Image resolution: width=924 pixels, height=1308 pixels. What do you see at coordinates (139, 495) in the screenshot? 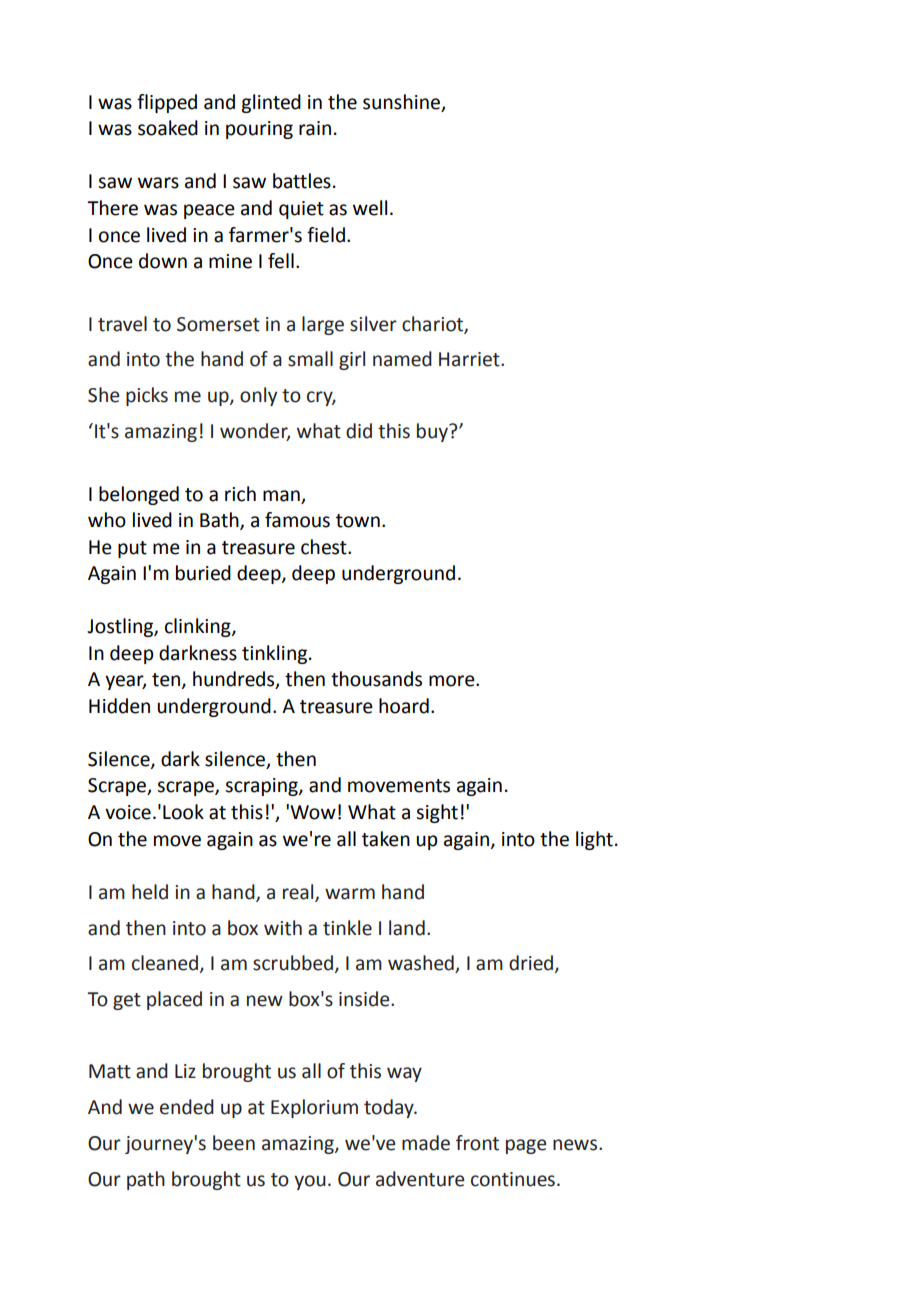
I see `belonged` at bounding box center [139, 495].
